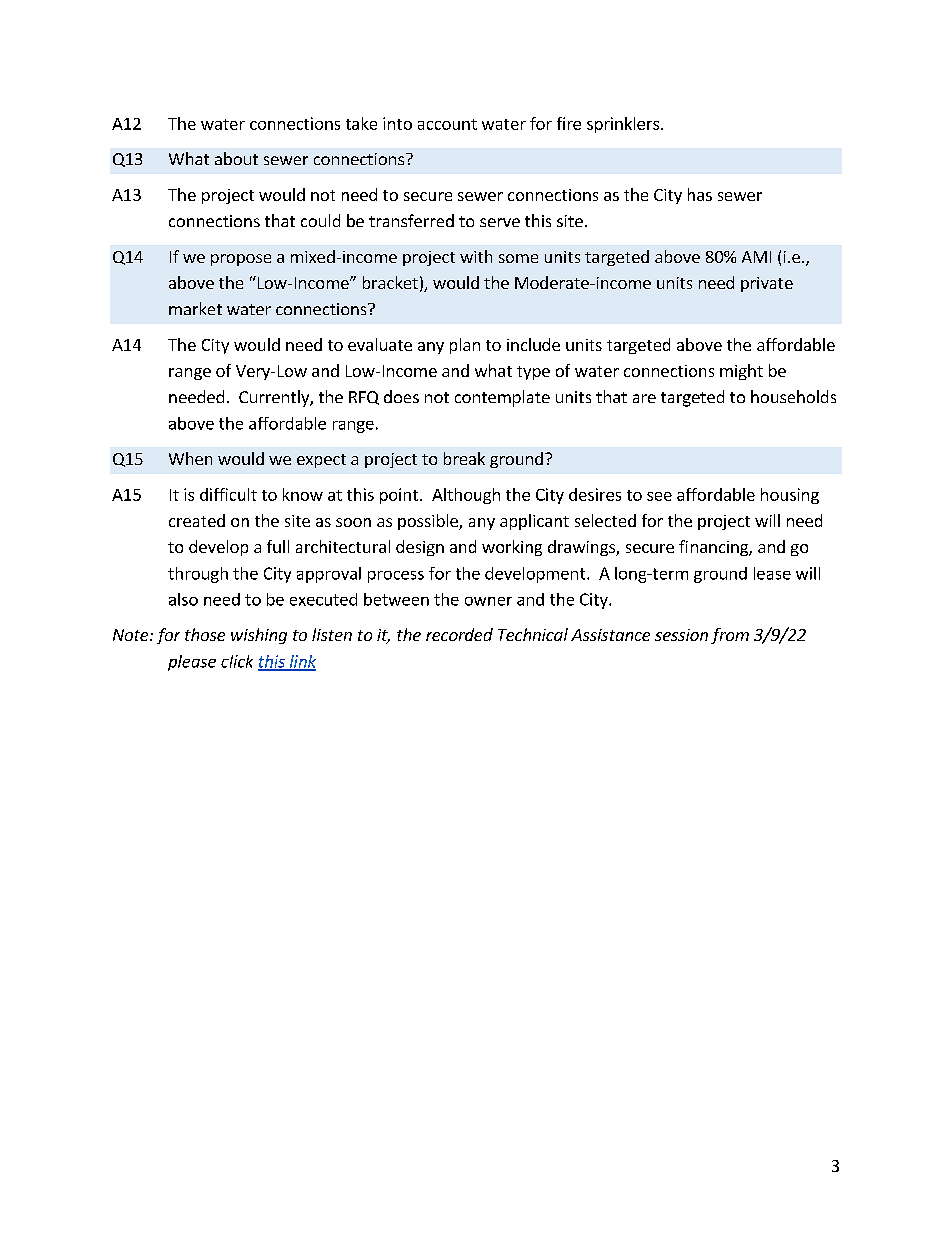  I want to click on might, so click(741, 372).
